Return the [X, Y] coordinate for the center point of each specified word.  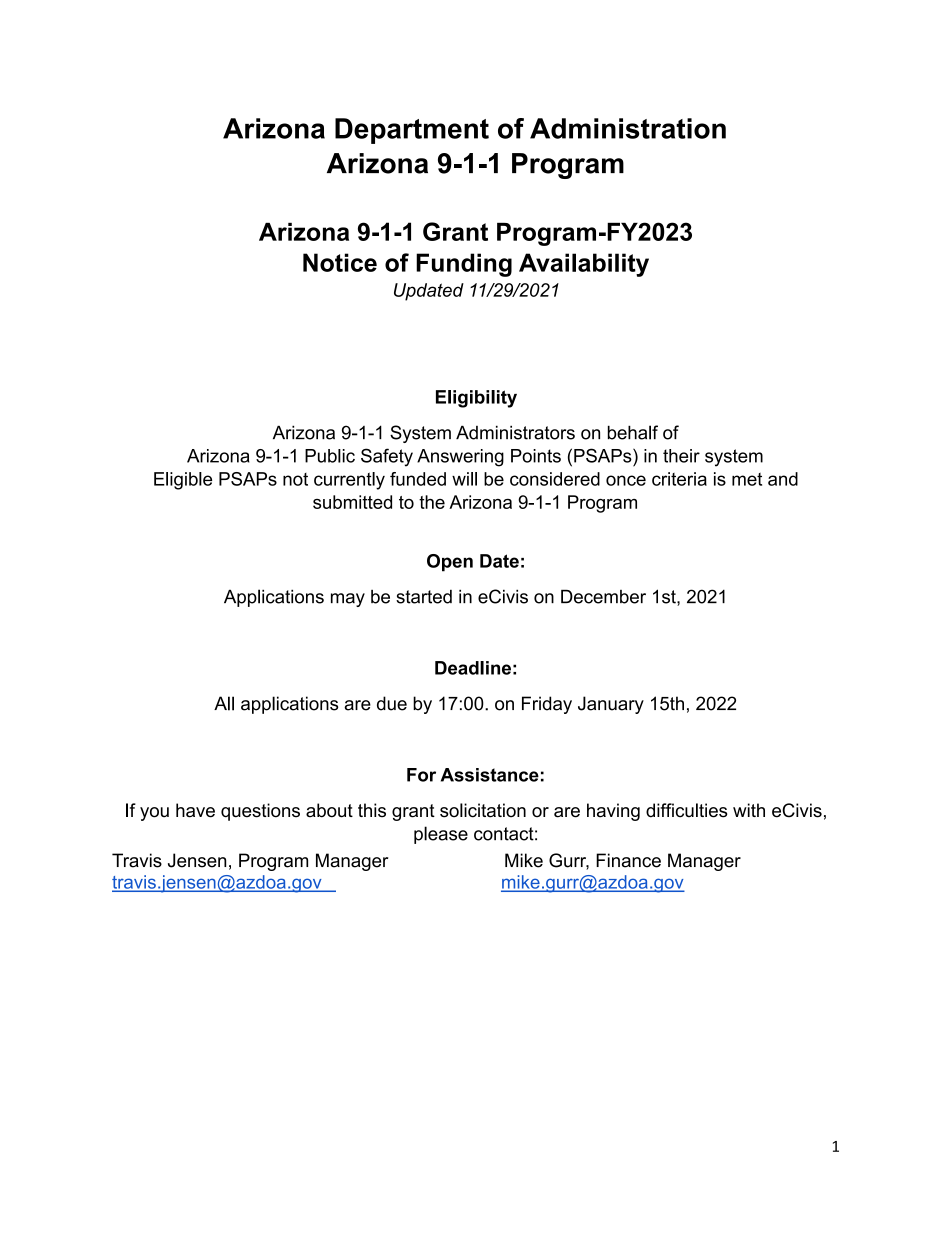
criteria [679, 479]
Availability [584, 265]
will [464, 479]
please [441, 835]
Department [412, 131]
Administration [628, 128]
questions [260, 812]
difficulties [686, 810]
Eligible [183, 481]
